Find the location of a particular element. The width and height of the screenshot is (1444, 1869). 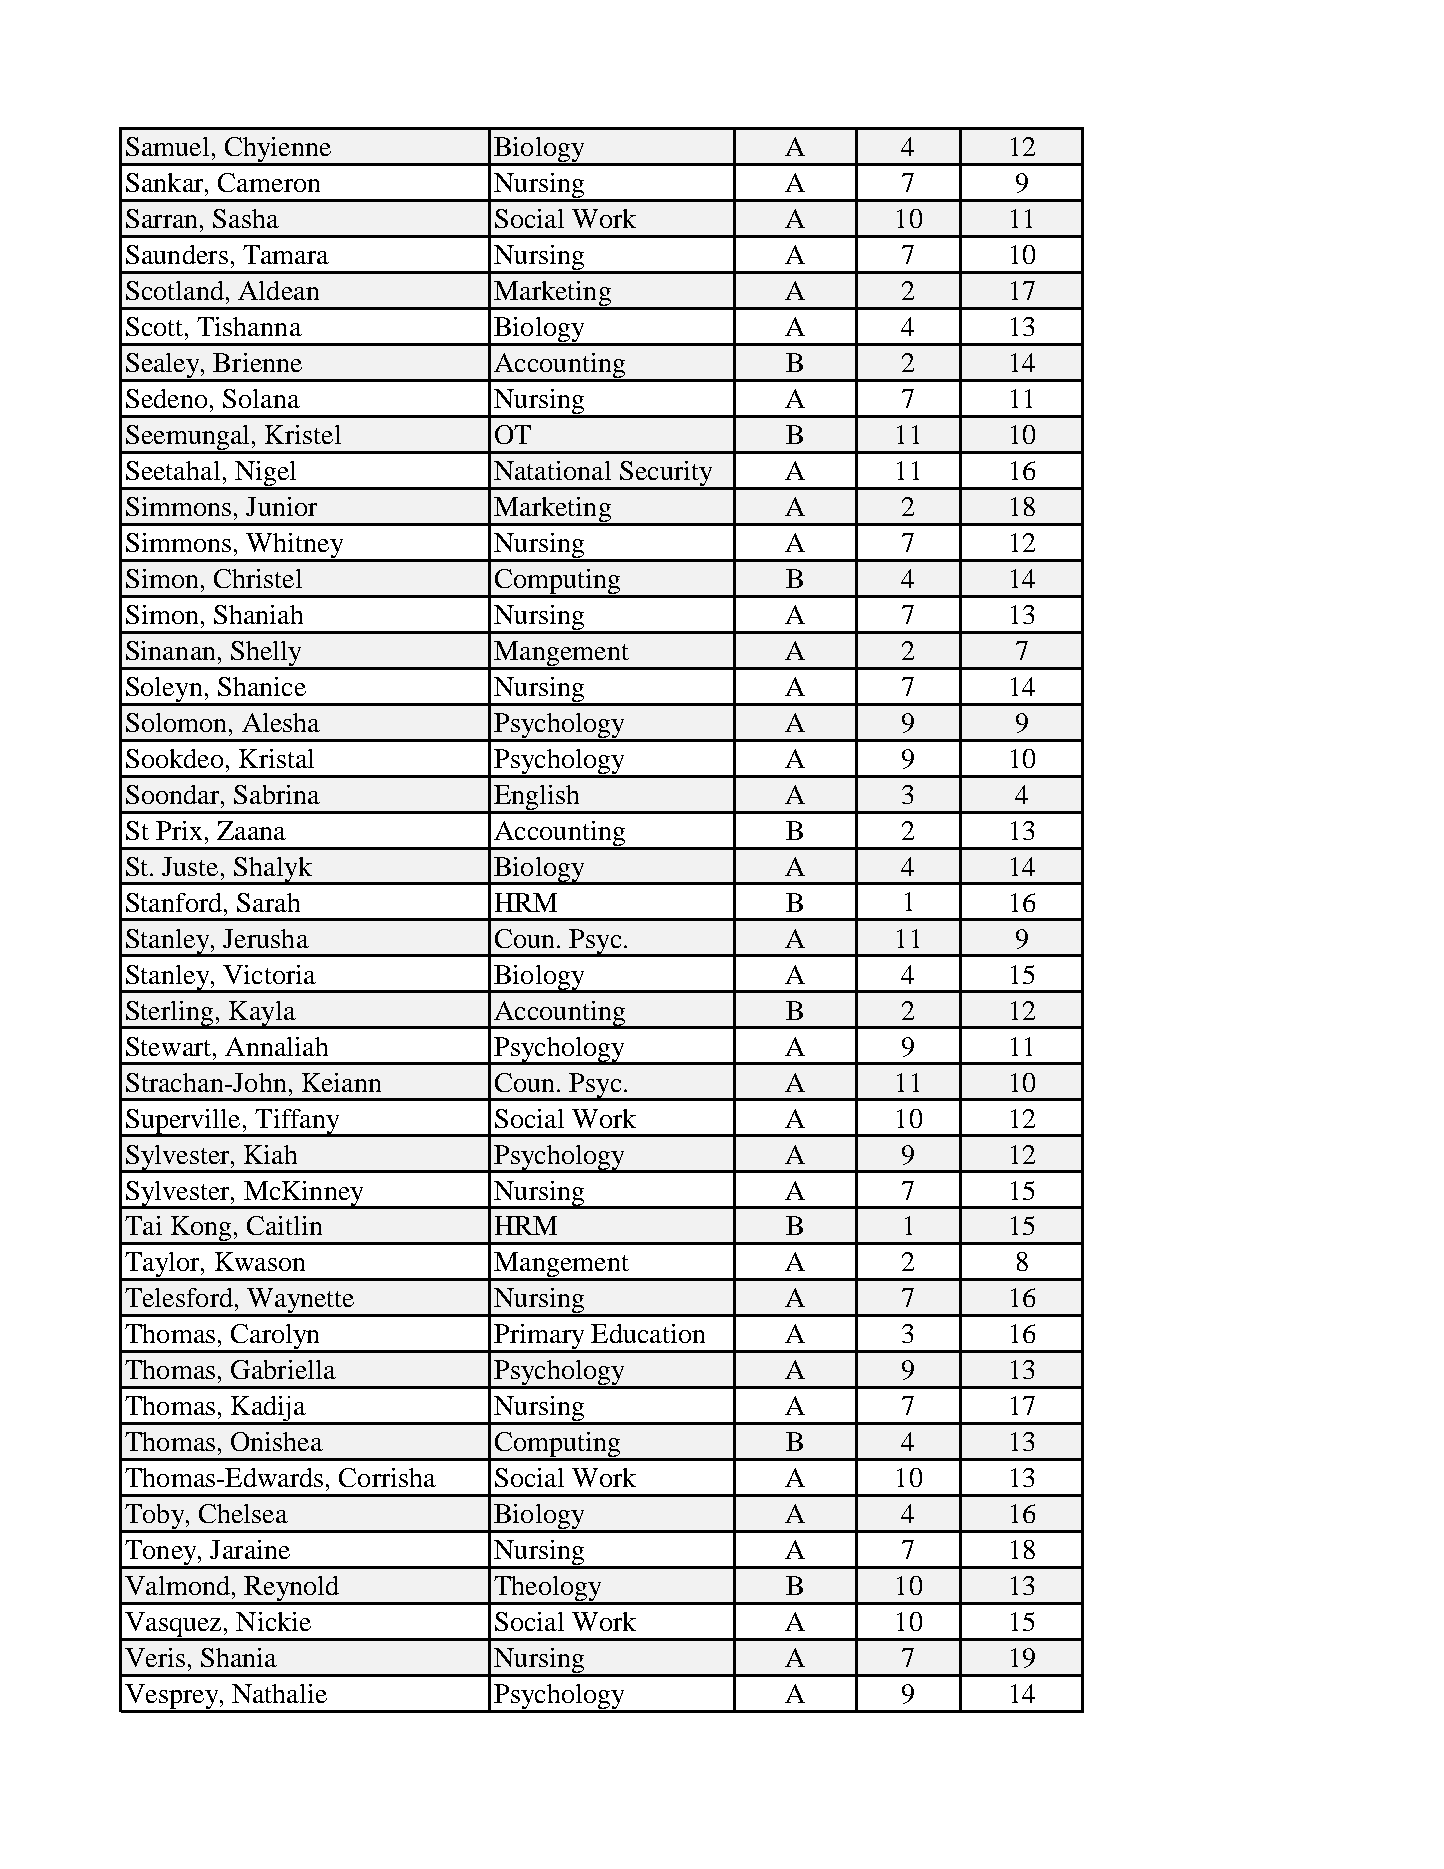

Security is located at coordinates (666, 475).
